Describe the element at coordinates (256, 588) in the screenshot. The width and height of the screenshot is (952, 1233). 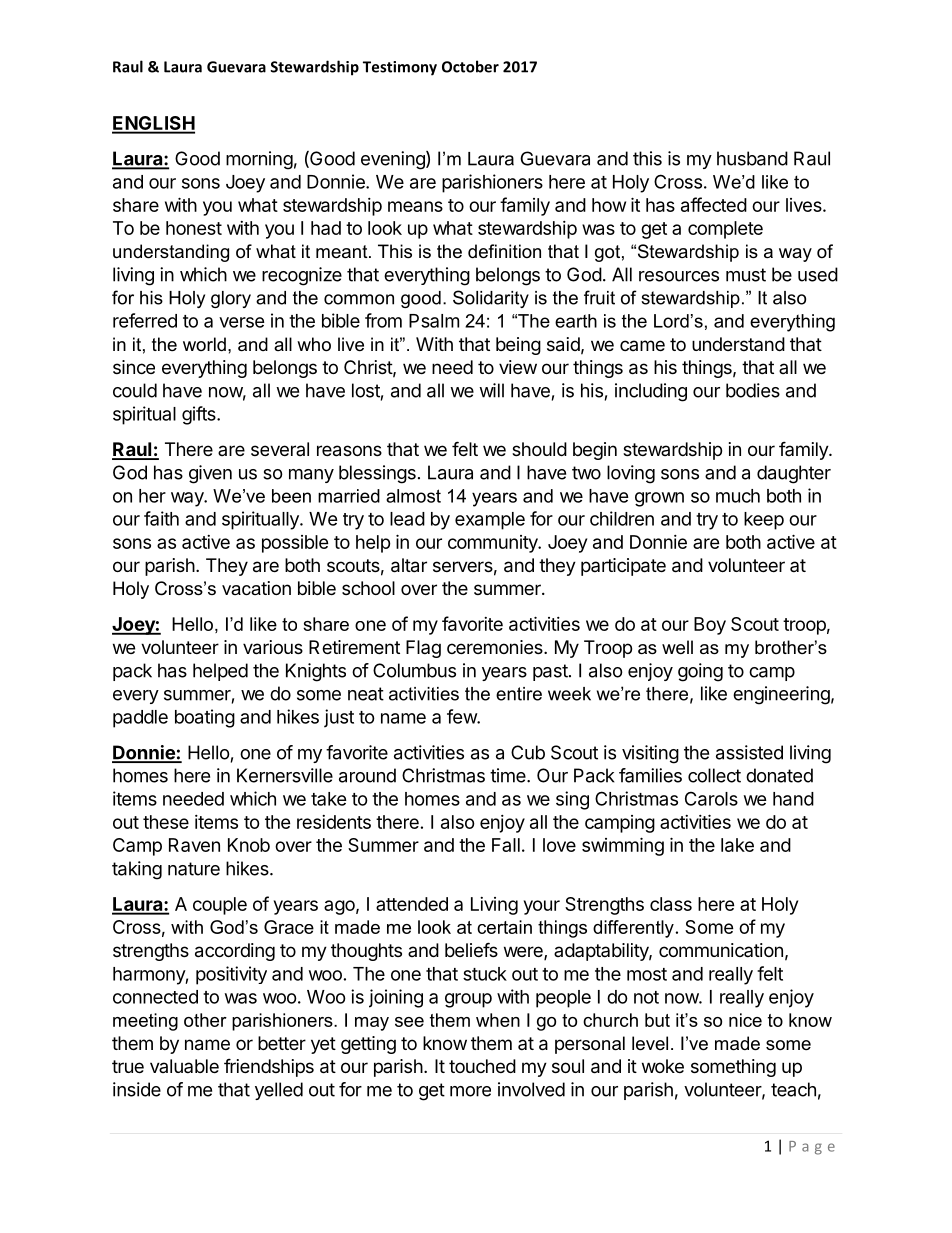
I see `vacation` at that location.
